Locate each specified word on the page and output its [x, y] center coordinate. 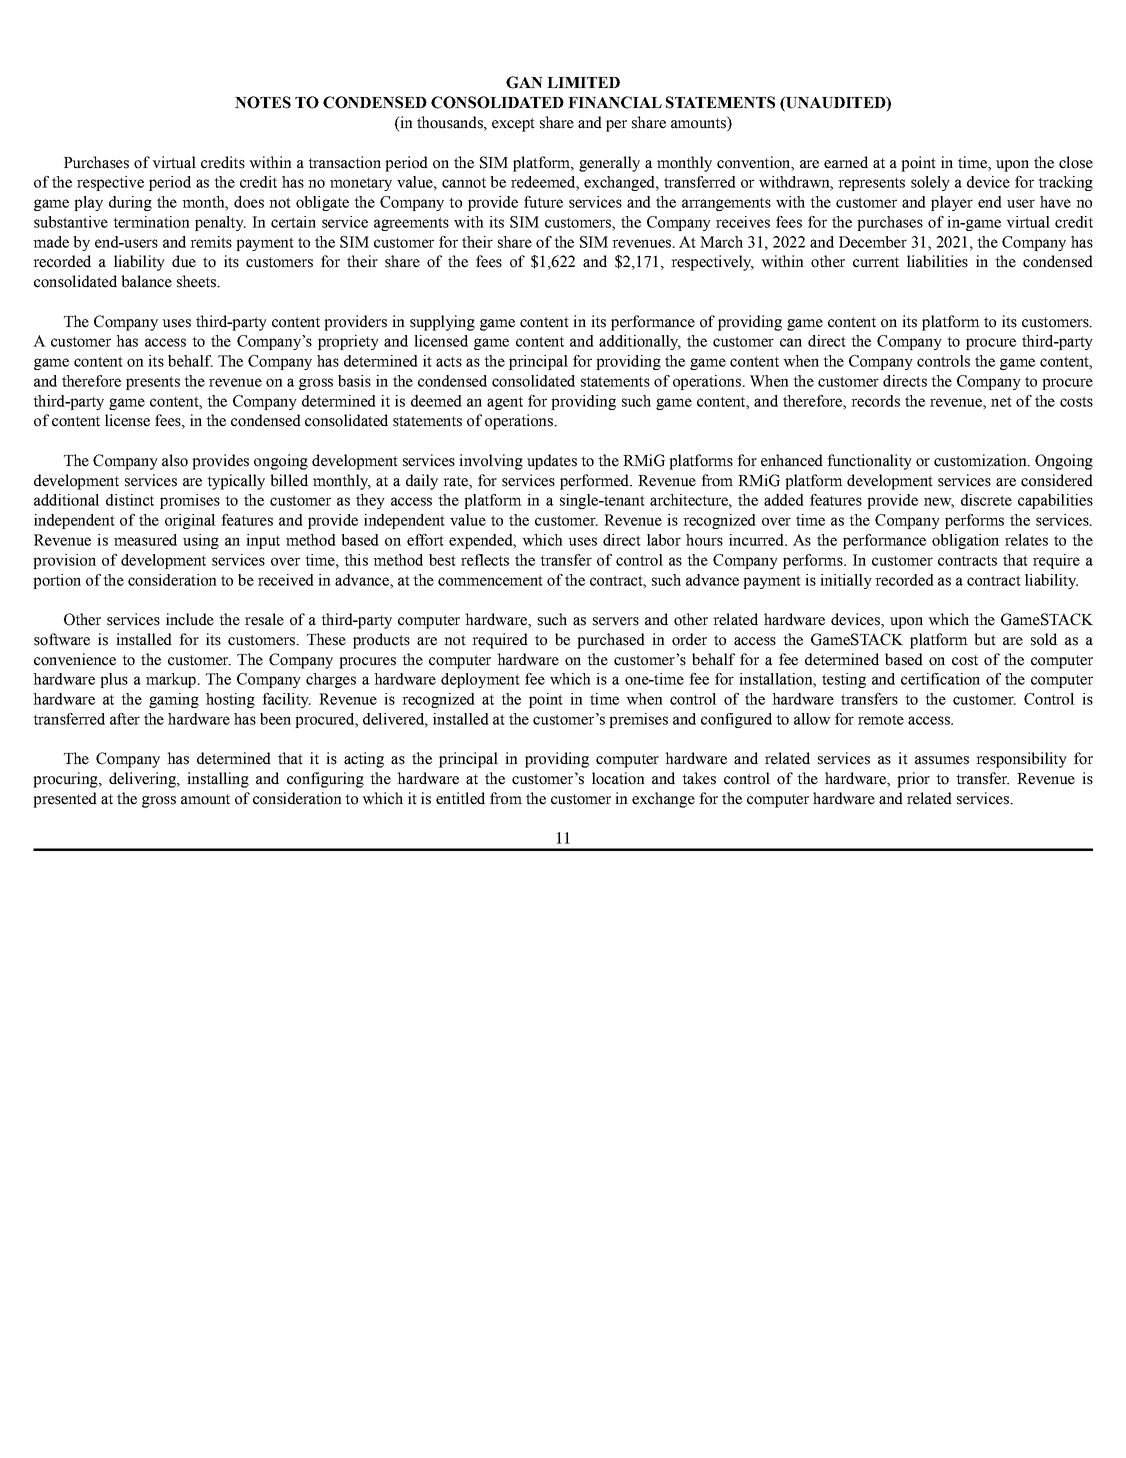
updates [552, 462]
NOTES [263, 102]
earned [846, 162]
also [175, 460]
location [618, 778]
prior [913, 780]
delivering [143, 780]
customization [981, 460]
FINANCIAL [615, 102]
